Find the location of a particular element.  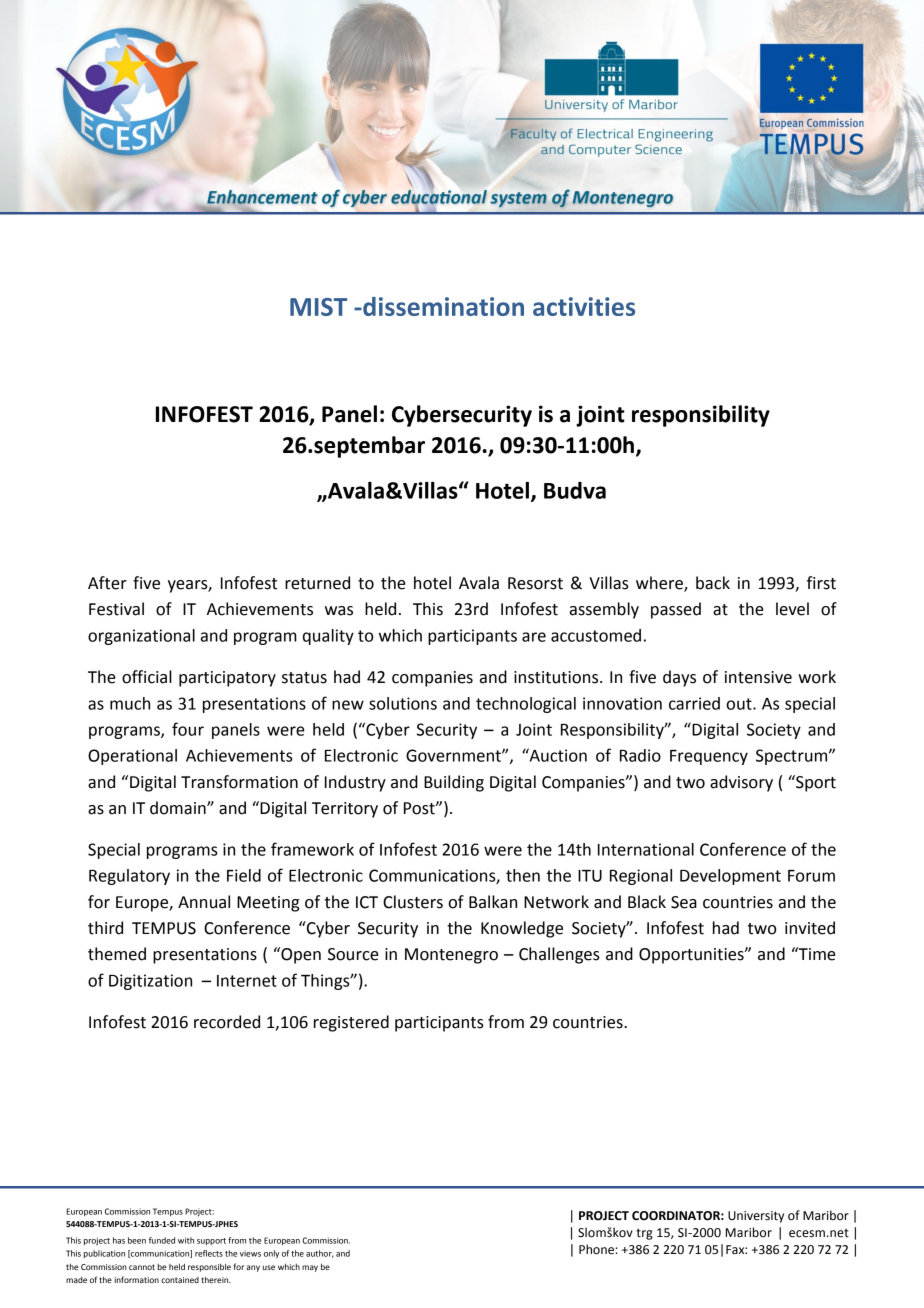

funded is located at coordinates (162, 1240).
